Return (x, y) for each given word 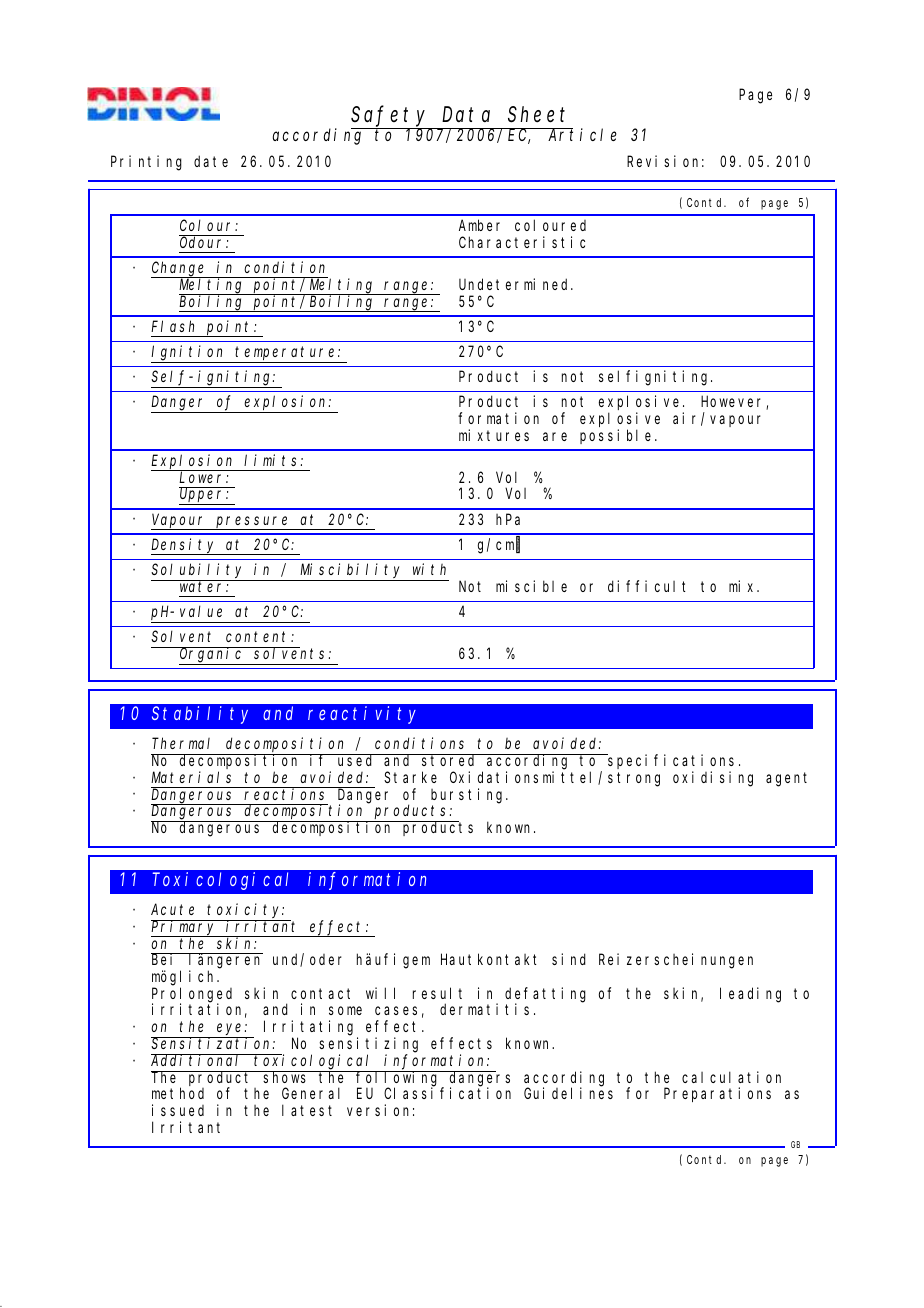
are (555, 436)
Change (179, 269)
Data (466, 115)
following (398, 1079)
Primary (185, 928)
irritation (199, 1010)
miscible (531, 586)
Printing (146, 163)
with (429, 569)
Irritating (311, 1029)
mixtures (494, 435)
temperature (287, 353)
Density (185, 546)
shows (286, 1077)
